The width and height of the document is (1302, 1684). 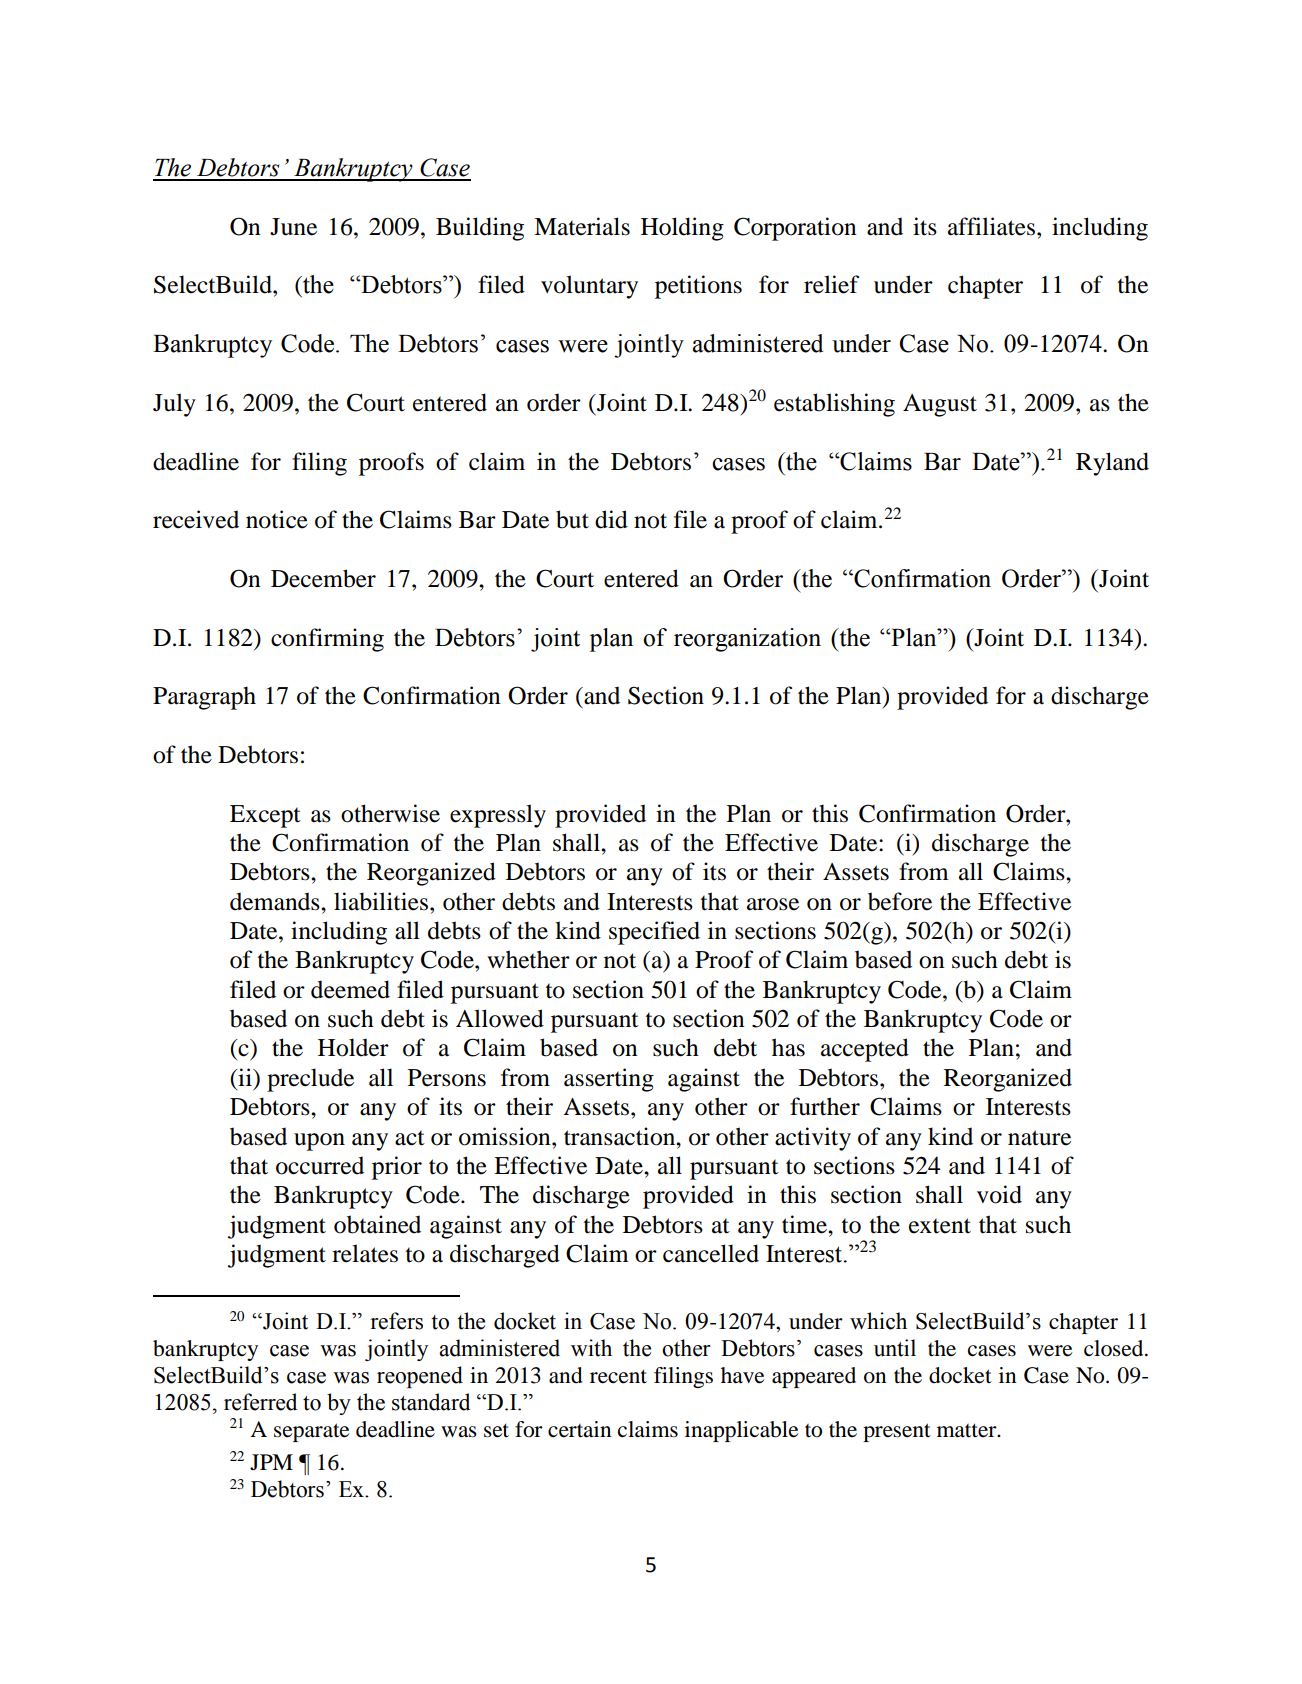 What do you see at coordinates (327, 640) in the document?
I see `confirming` at bounding box center [327, 640].
